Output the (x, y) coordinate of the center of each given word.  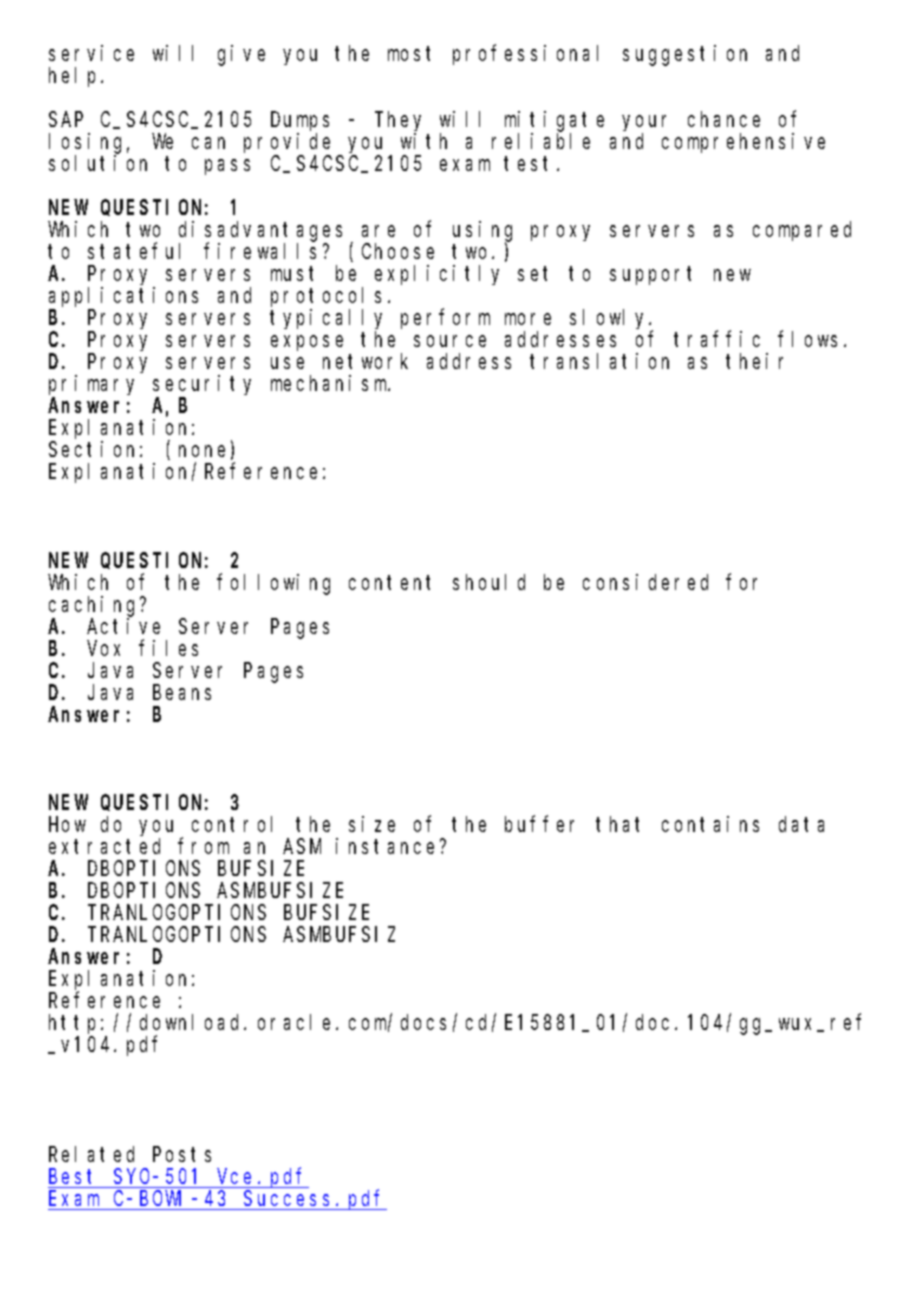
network (365, 361)
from (203, 846)
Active (123, 626)
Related (91, 1154)
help (75, 77)
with (424, 141)
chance (724, 119)
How (67, 825)
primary (91, 386)
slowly (610, 319)
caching (95, 606)
